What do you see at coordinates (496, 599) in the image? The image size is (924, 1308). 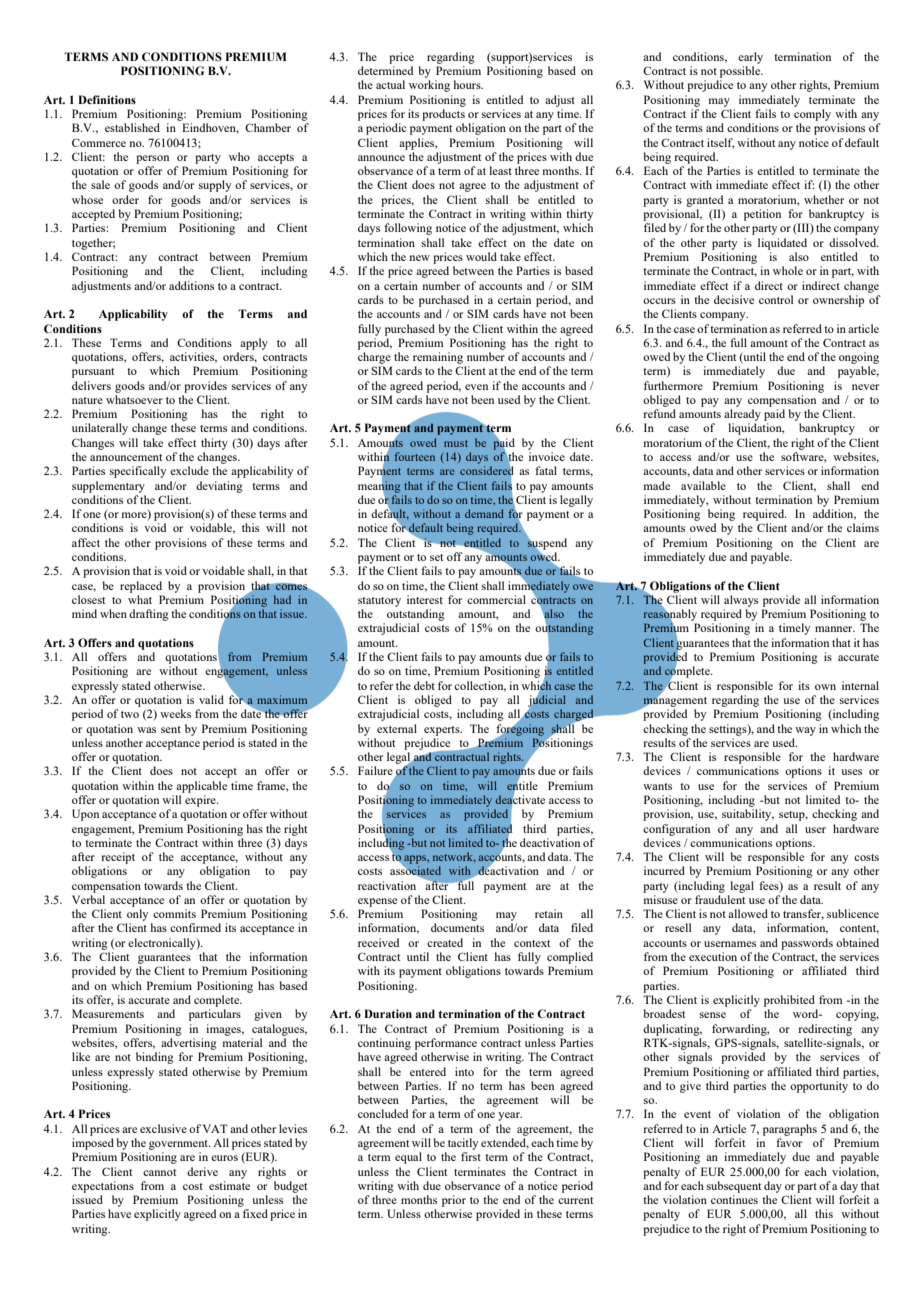 I see `commercial` at bounding box center [496, 599].
